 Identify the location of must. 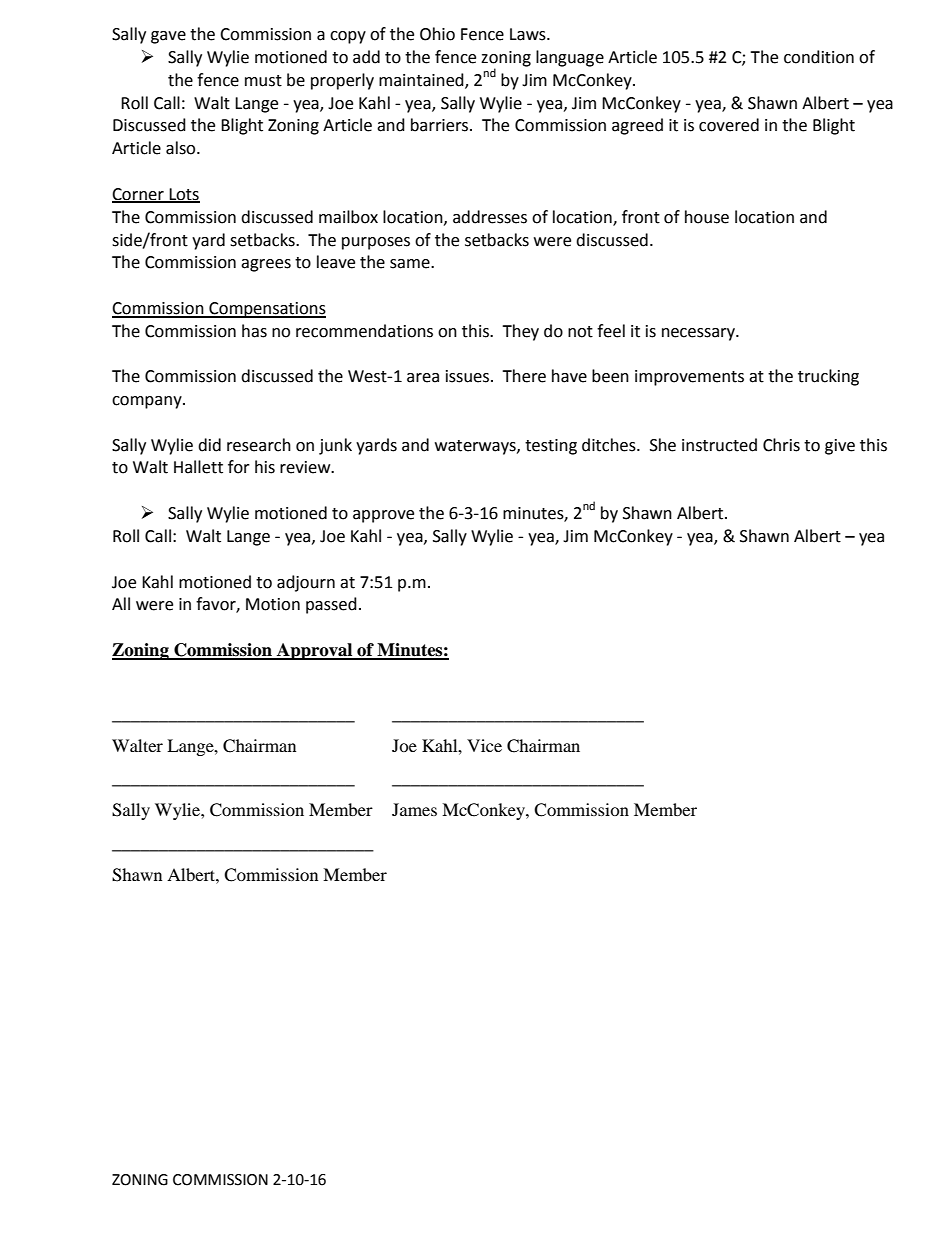
(263, 81).
